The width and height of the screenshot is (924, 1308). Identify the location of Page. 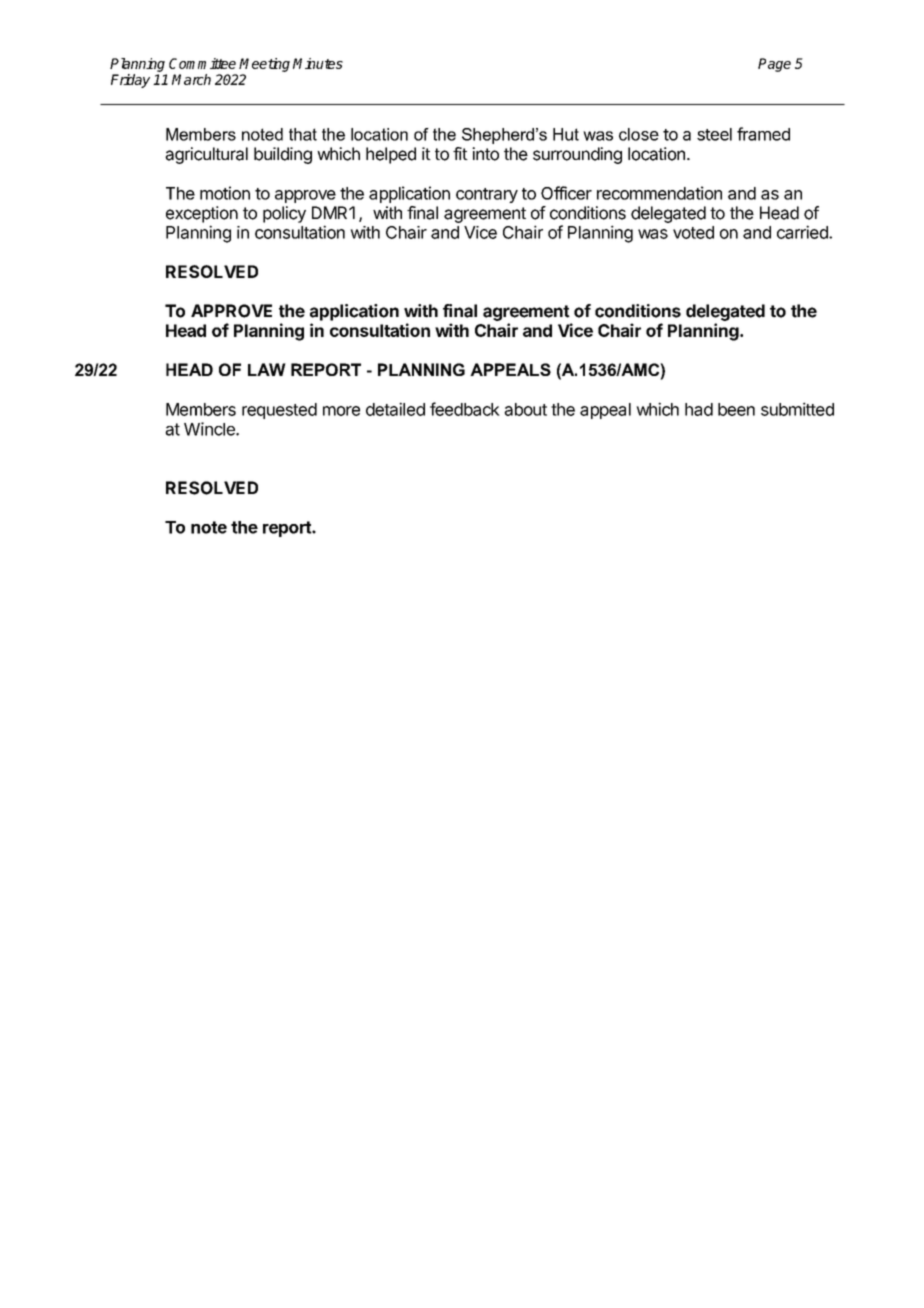
(774, 65).
